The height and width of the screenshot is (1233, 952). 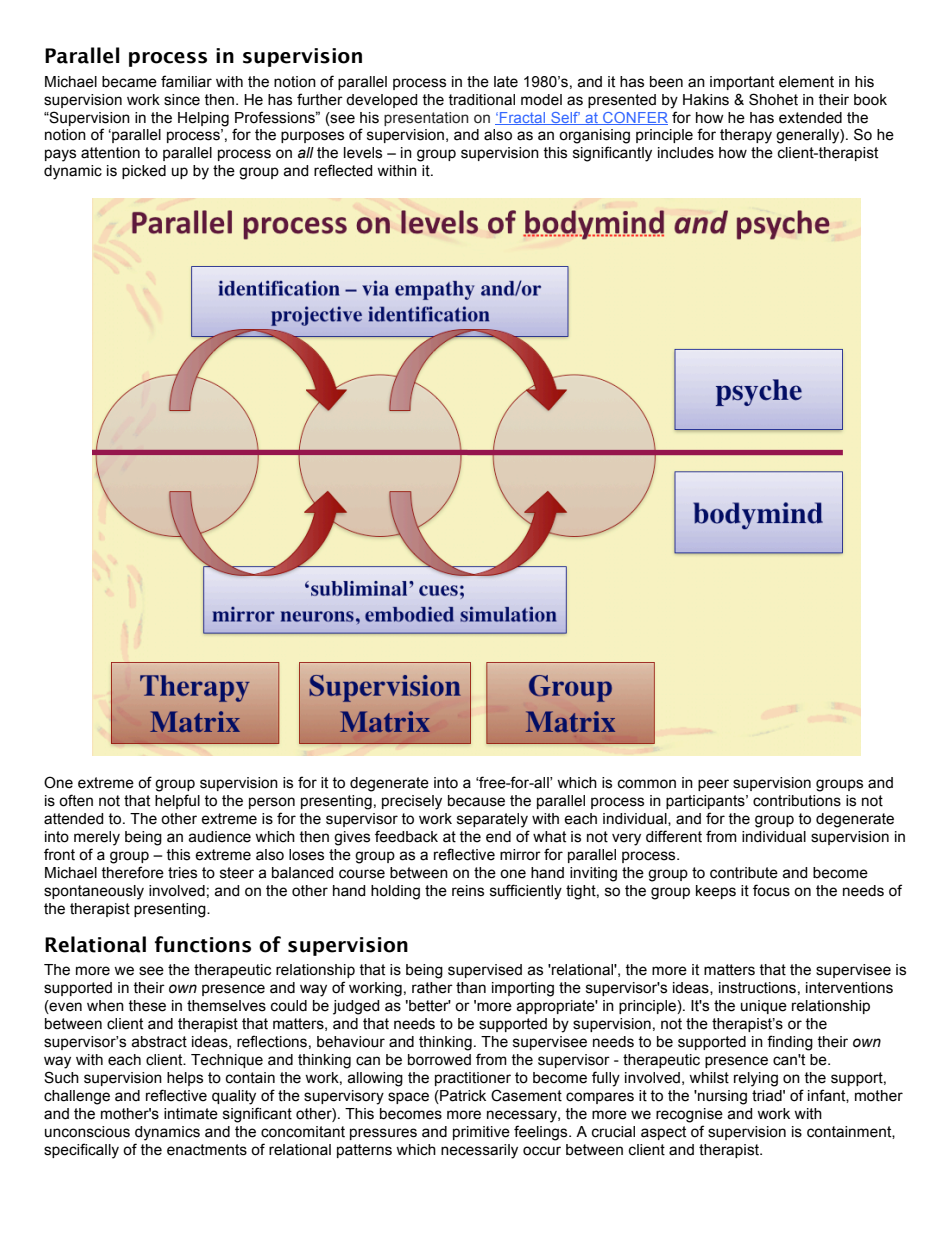 I want to click on since, so click(x=182, y=100).
